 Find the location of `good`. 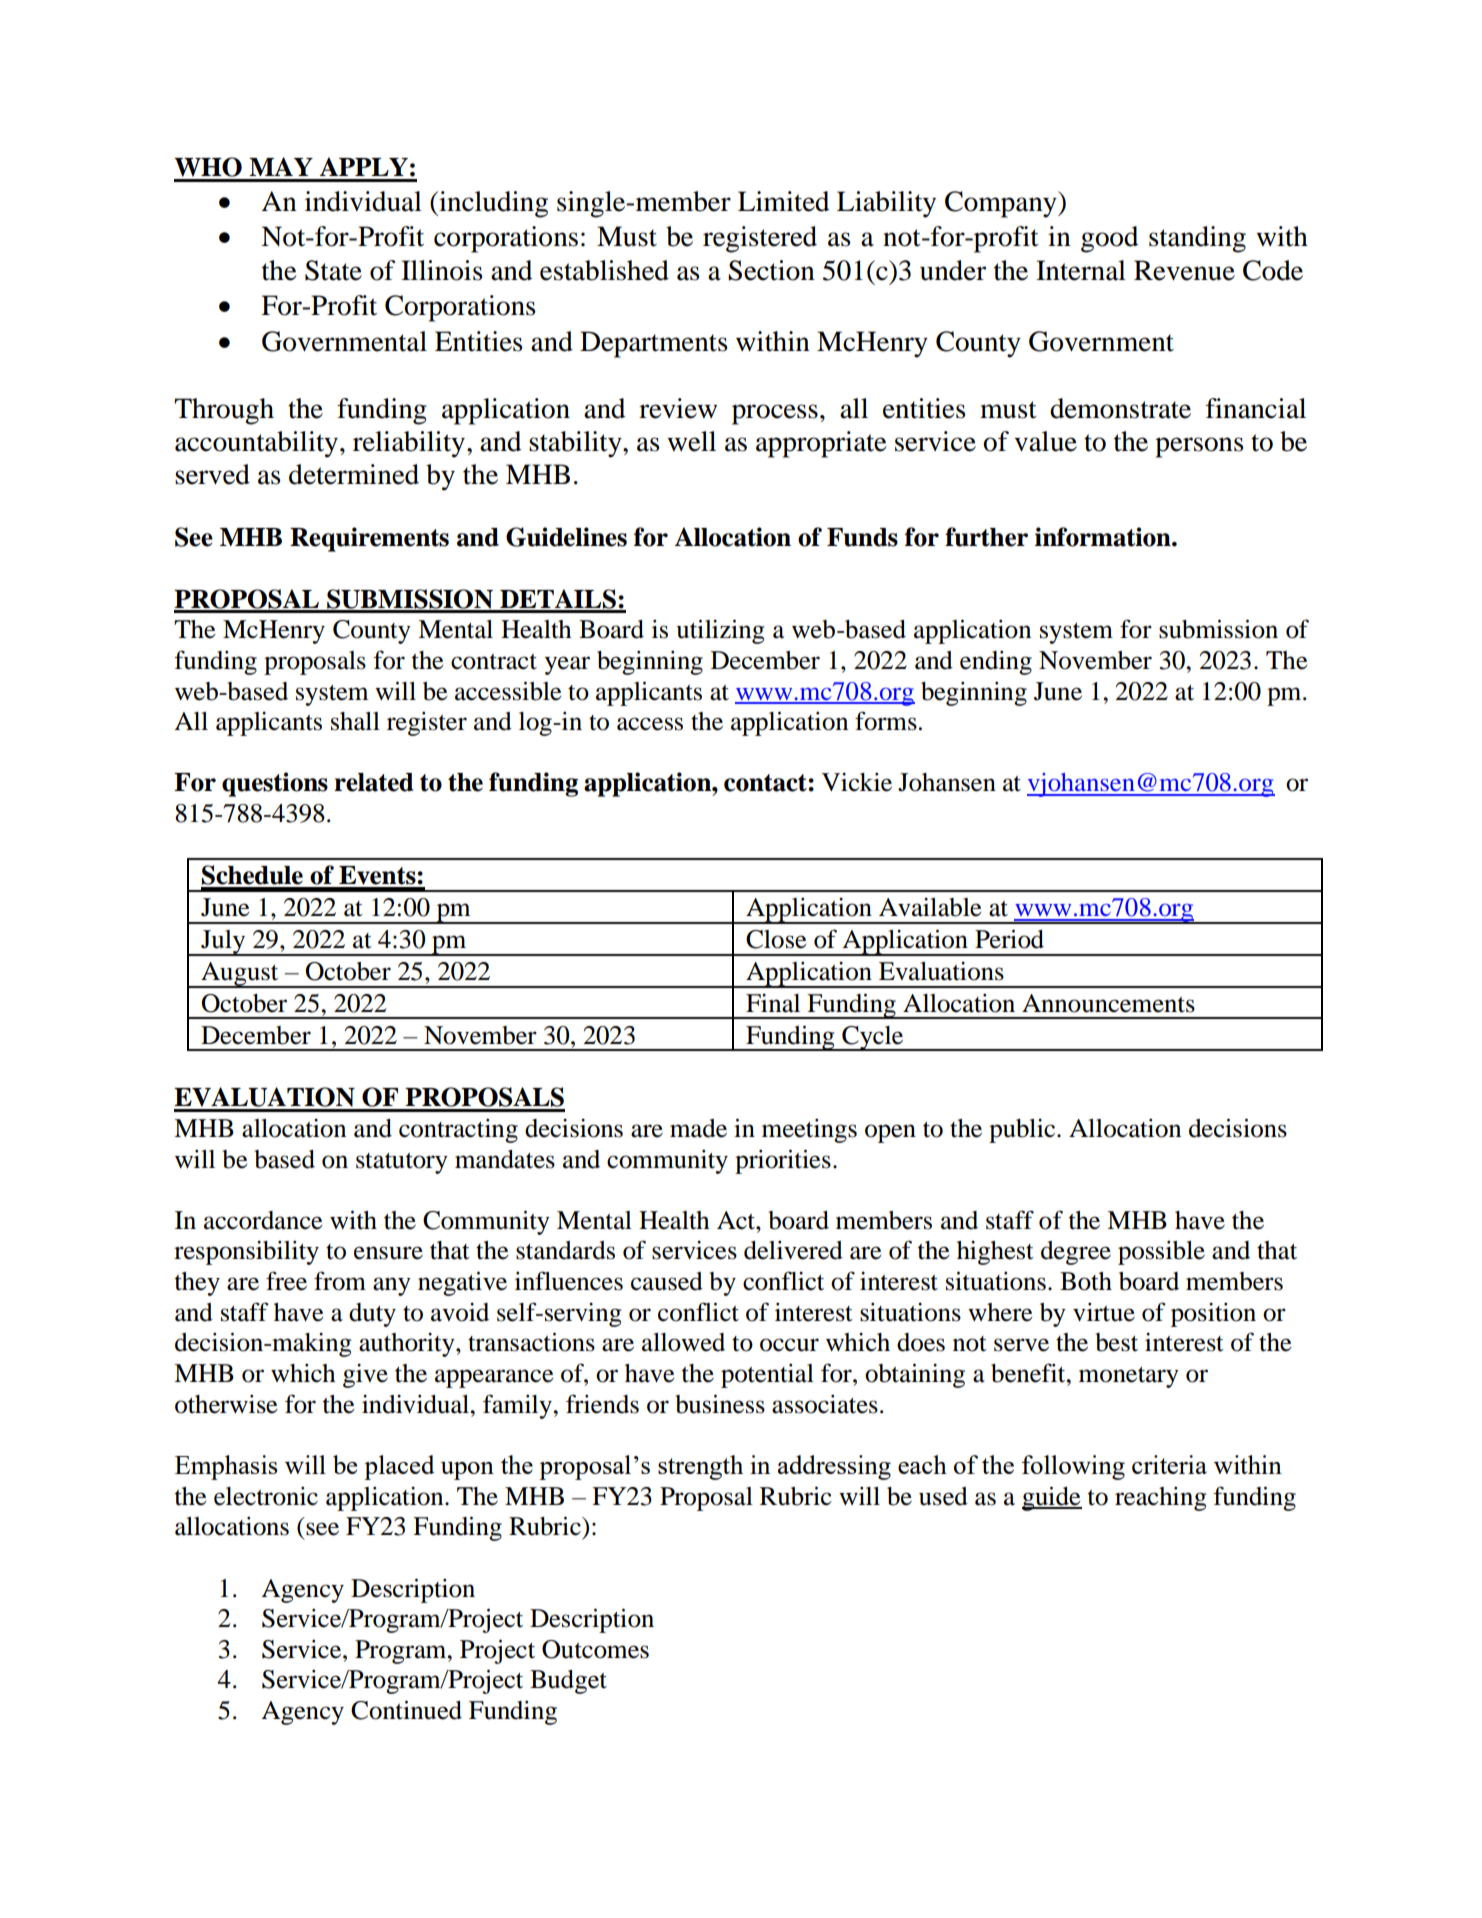

good is located at coordinates (1109, 239).
